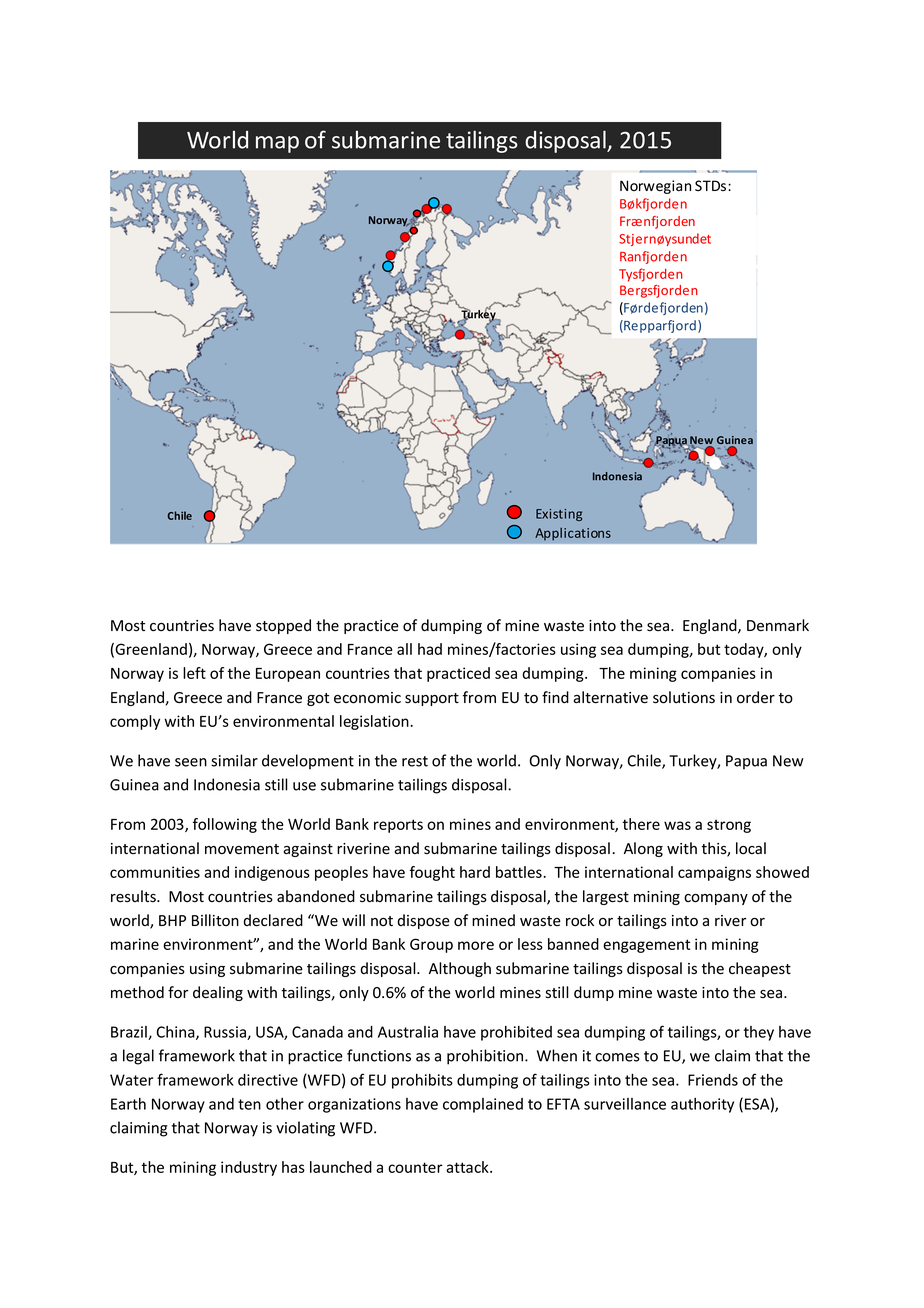 This image has height=1308, width=924. What do you see at coordinates (249, 1168) in the image?
I see `industry` at bounding box center [249, 1168].
